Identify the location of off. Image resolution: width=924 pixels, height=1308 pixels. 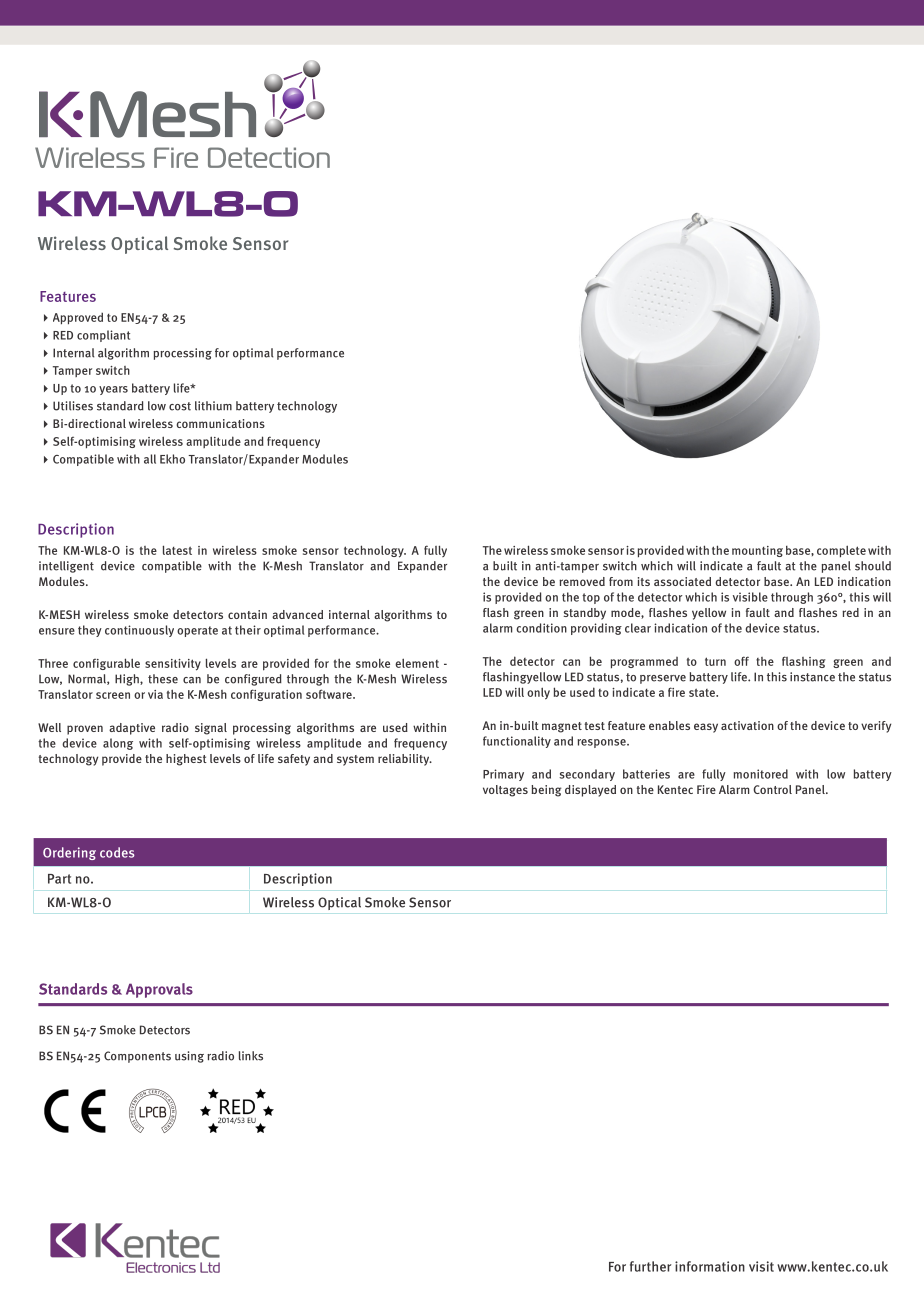
(741, 661).
